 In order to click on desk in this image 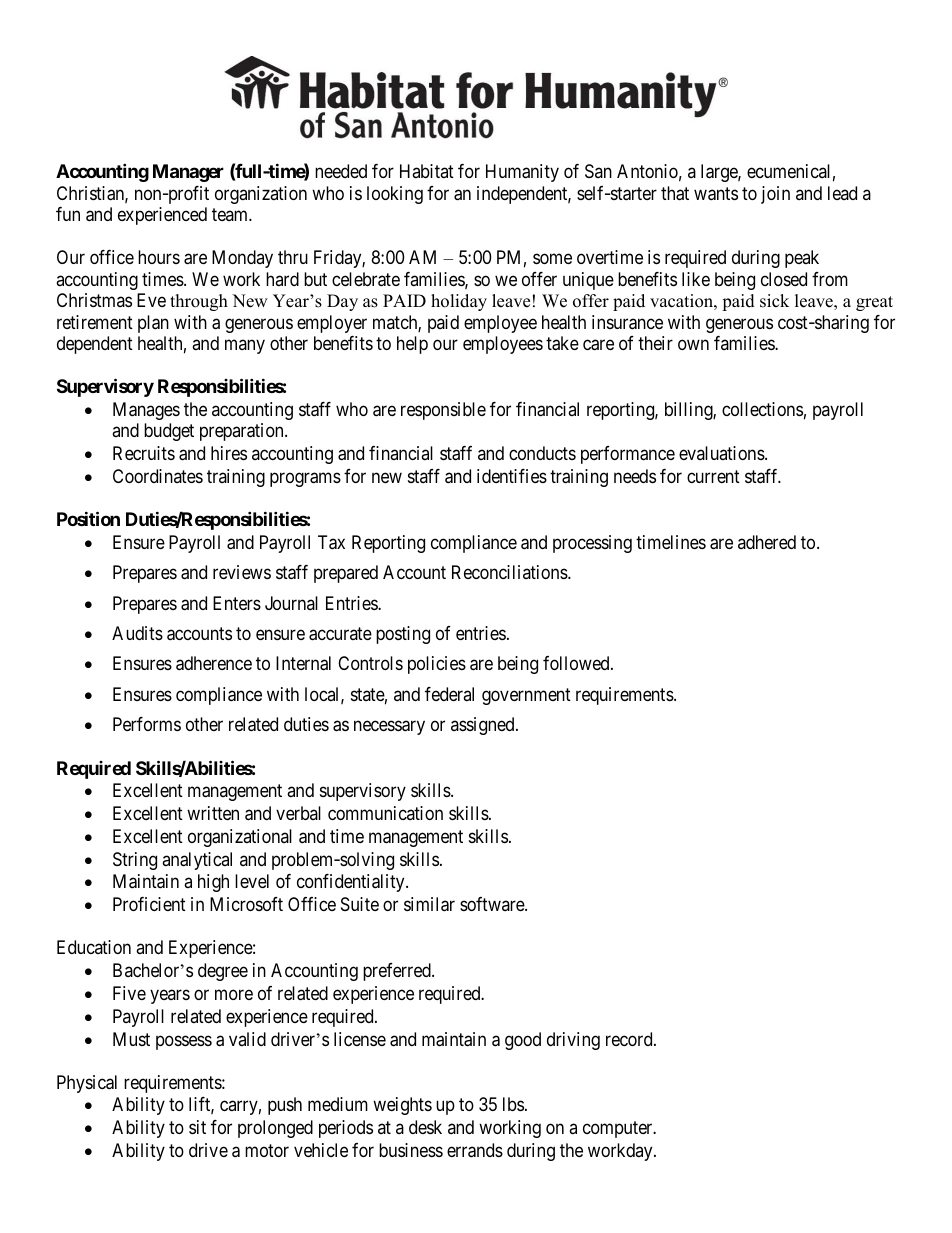, I will do `click(425, 1127)`.
